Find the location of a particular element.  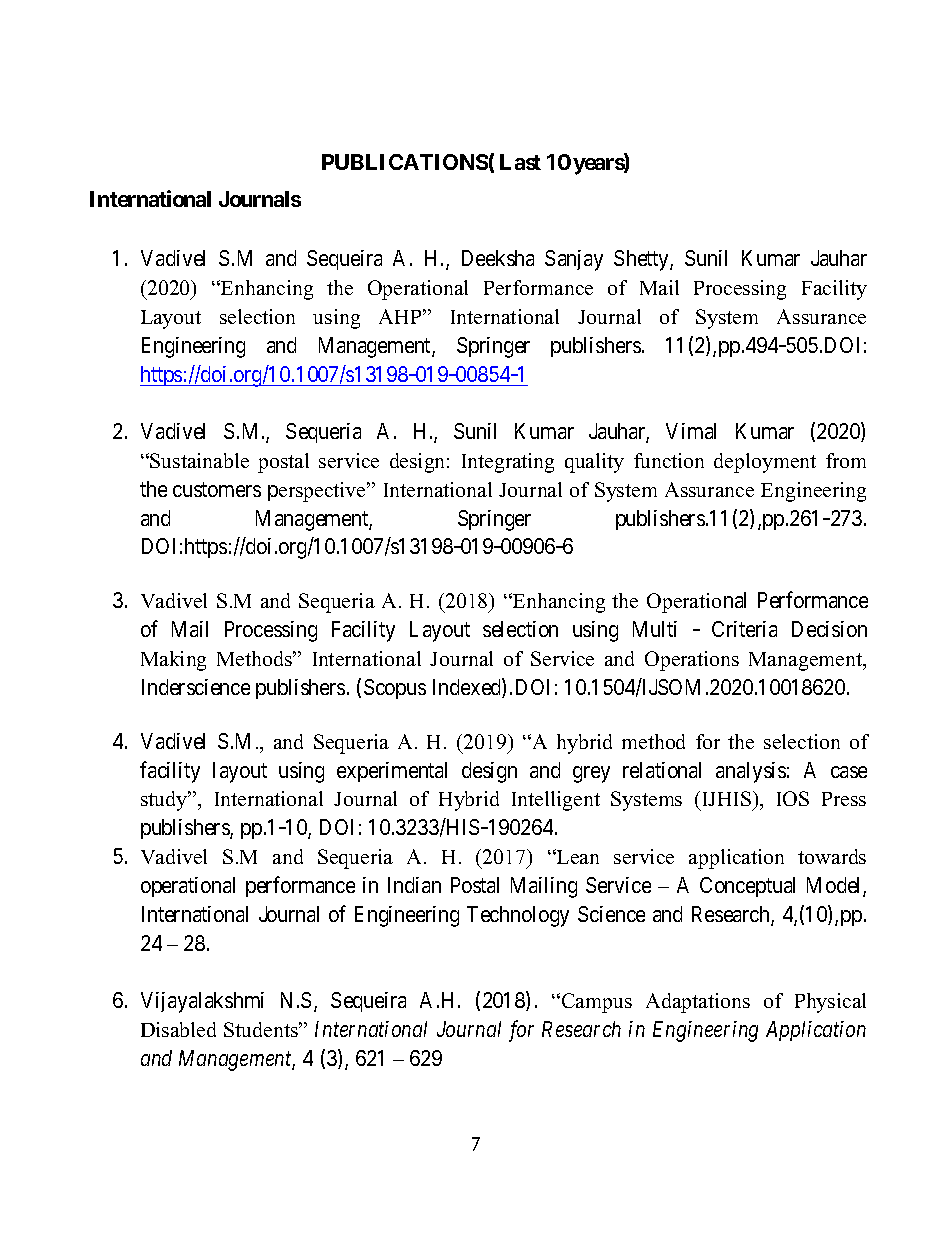

deployment is located at coordinates (765, 463).
